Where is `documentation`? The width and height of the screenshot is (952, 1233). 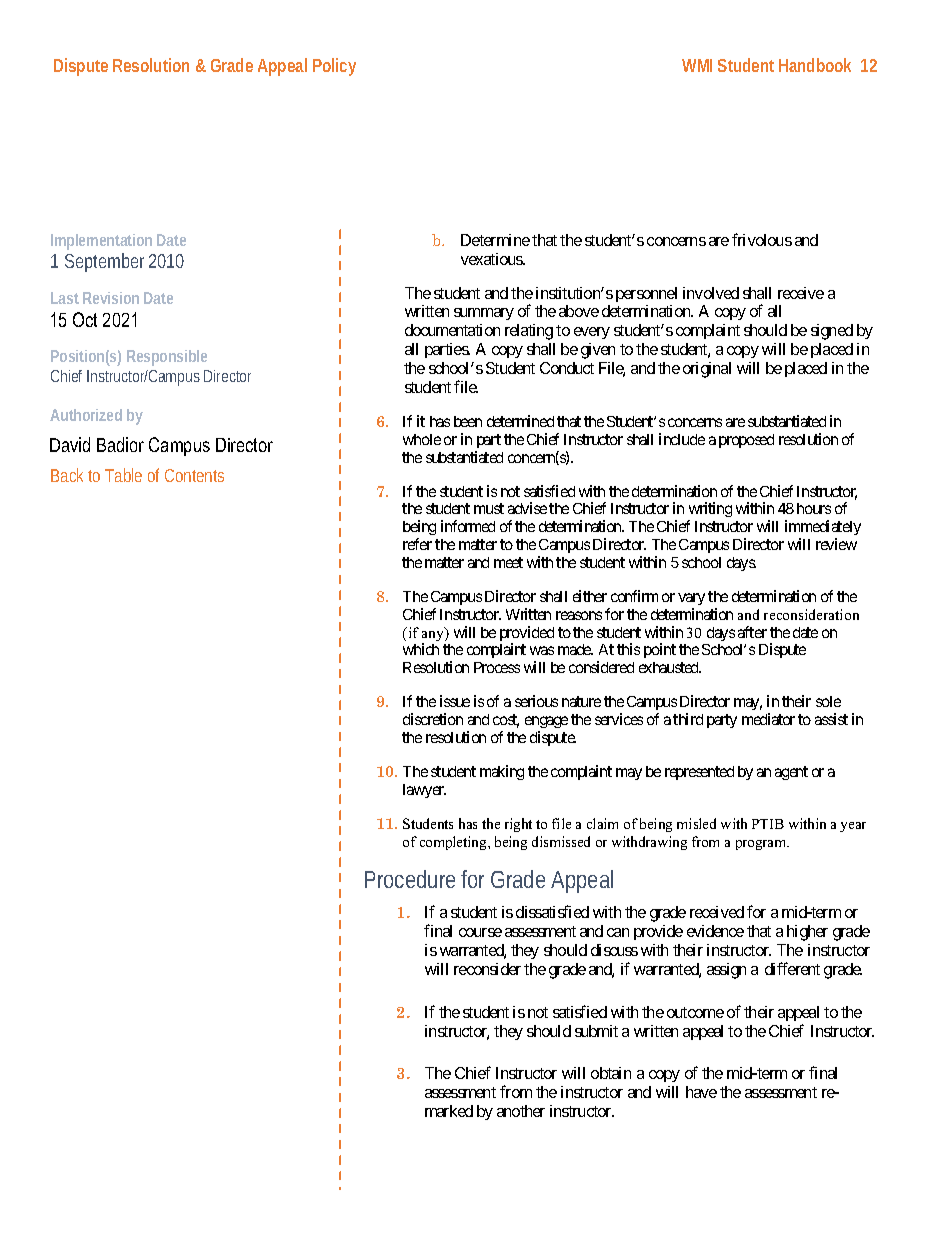
documentation is located at coordinates (452, 330).
